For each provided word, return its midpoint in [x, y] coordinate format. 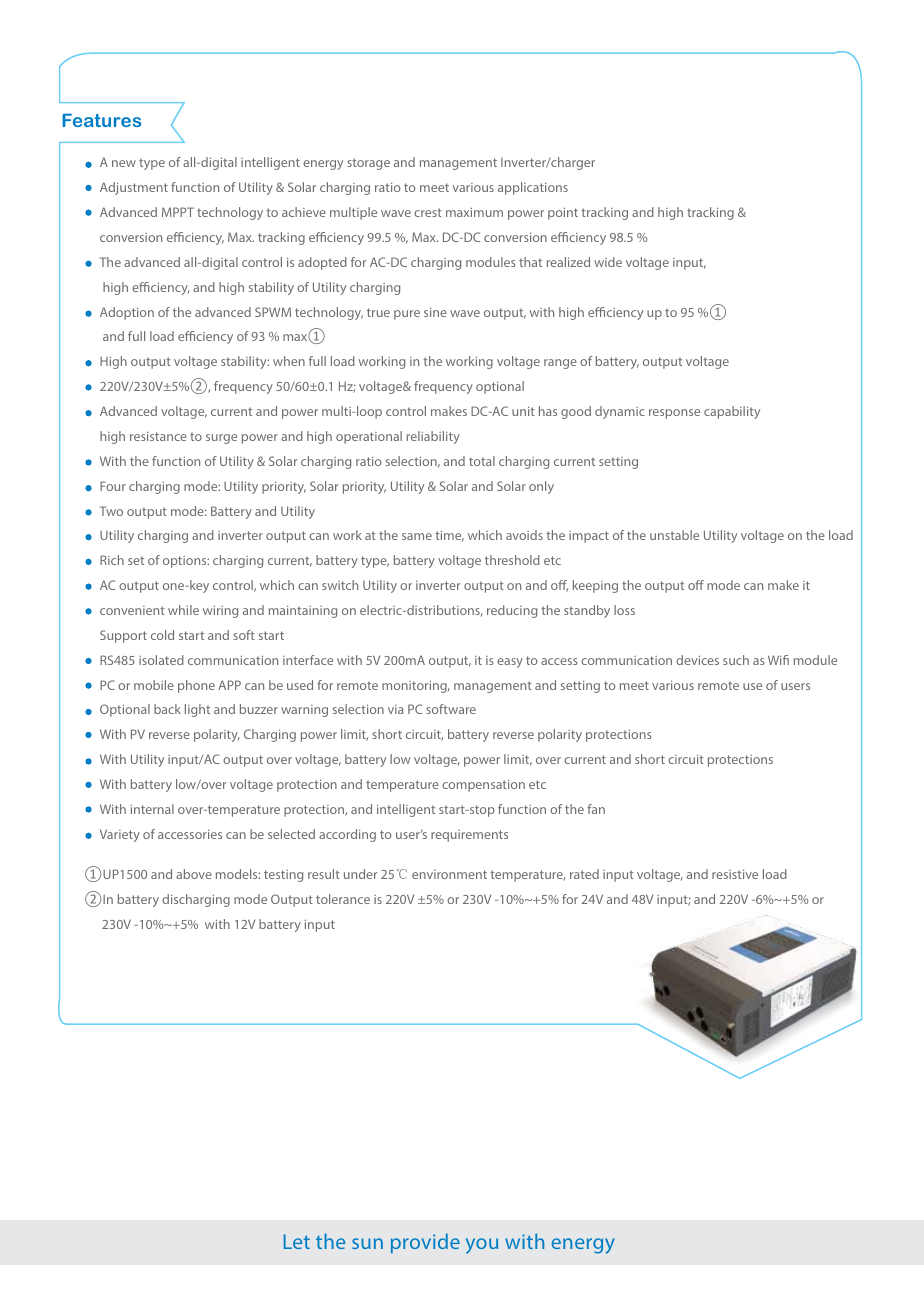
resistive [735, 874]
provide [425, 1243]
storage [368, 164]
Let [297, 1241]
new [124, 163]
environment [449, 874]
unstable [674, 535]
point [563, 214]
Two [111, 511]
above [194, 874]
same [417, 536]
